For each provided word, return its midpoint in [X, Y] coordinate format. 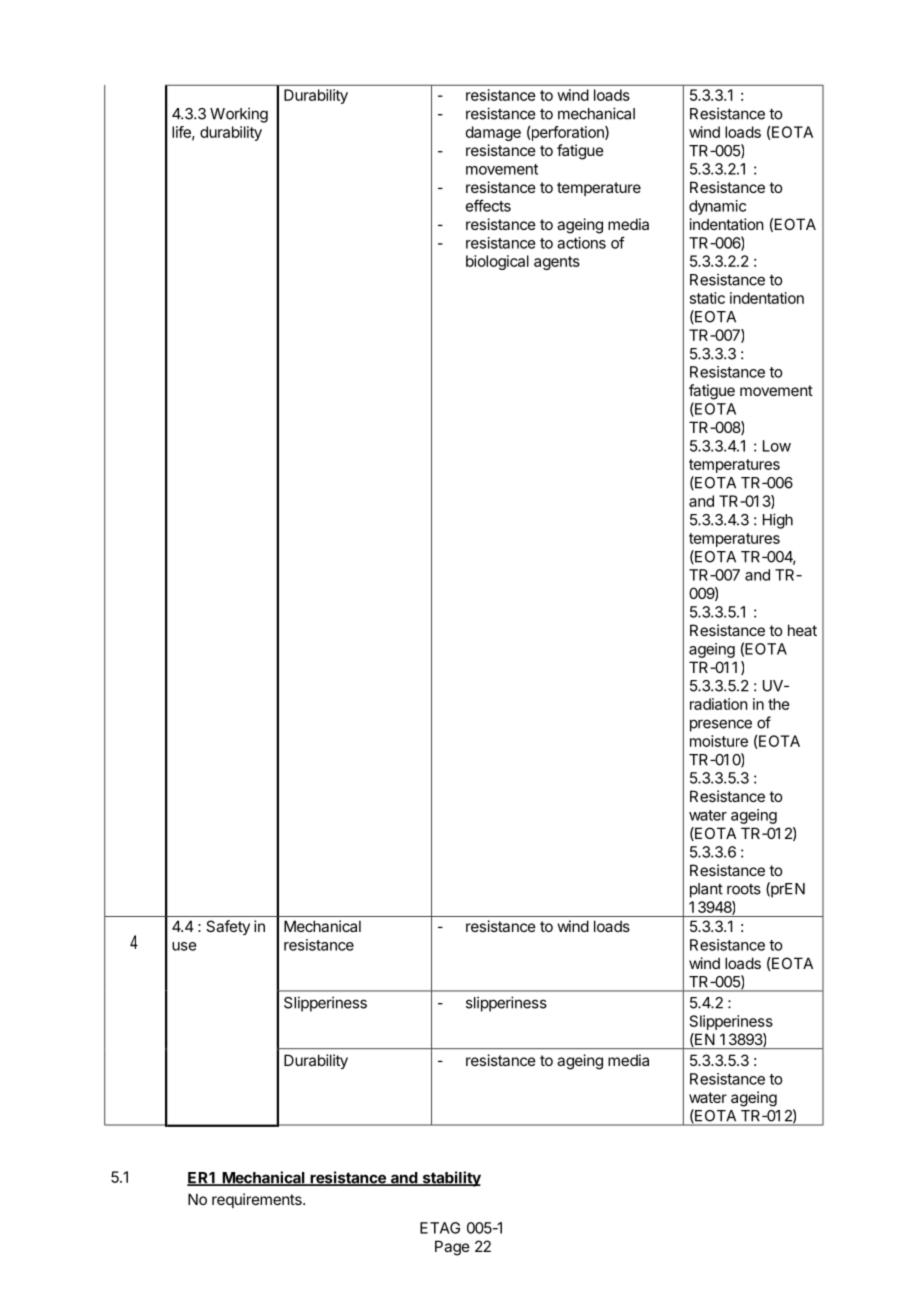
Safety [228, 927]
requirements [258, 1200]
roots [744, 889]
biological [497, 262]
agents [557, 263]
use [184, 946]
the [779, 704]
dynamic [717, 207]
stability [450, 1179]
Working [239, 115]
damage [493, 133]
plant [706, 890]
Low [777, 446]
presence [721, 725]
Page [452, 1248]
